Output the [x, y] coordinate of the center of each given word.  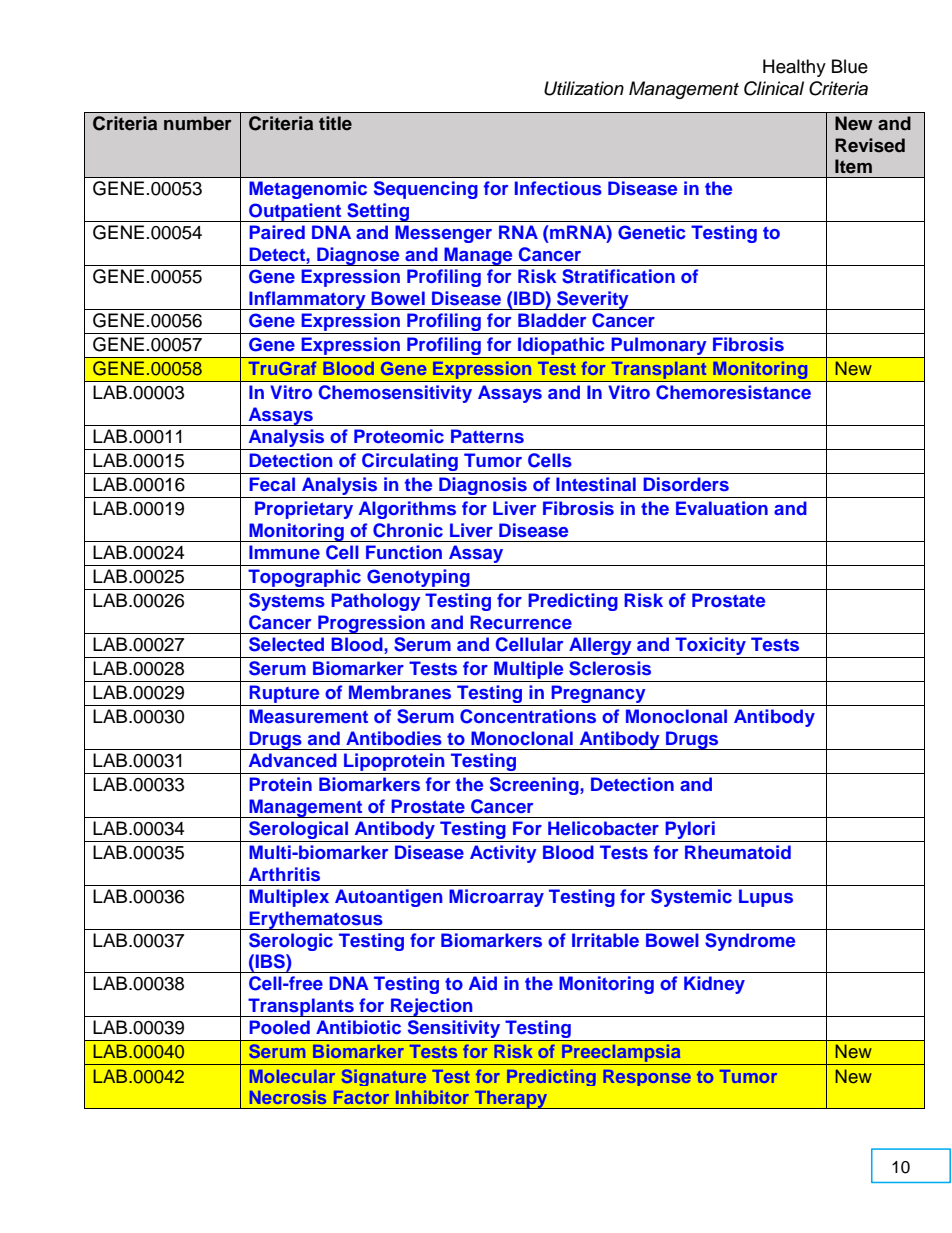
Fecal [272, 484]
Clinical [774, 88]
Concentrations [528, 716]
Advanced [293, 760]
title [335, 123]
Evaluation [722, 508]
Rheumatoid [738, 852]
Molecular [292, 1076]
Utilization [584, 88]
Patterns [487, 436]
